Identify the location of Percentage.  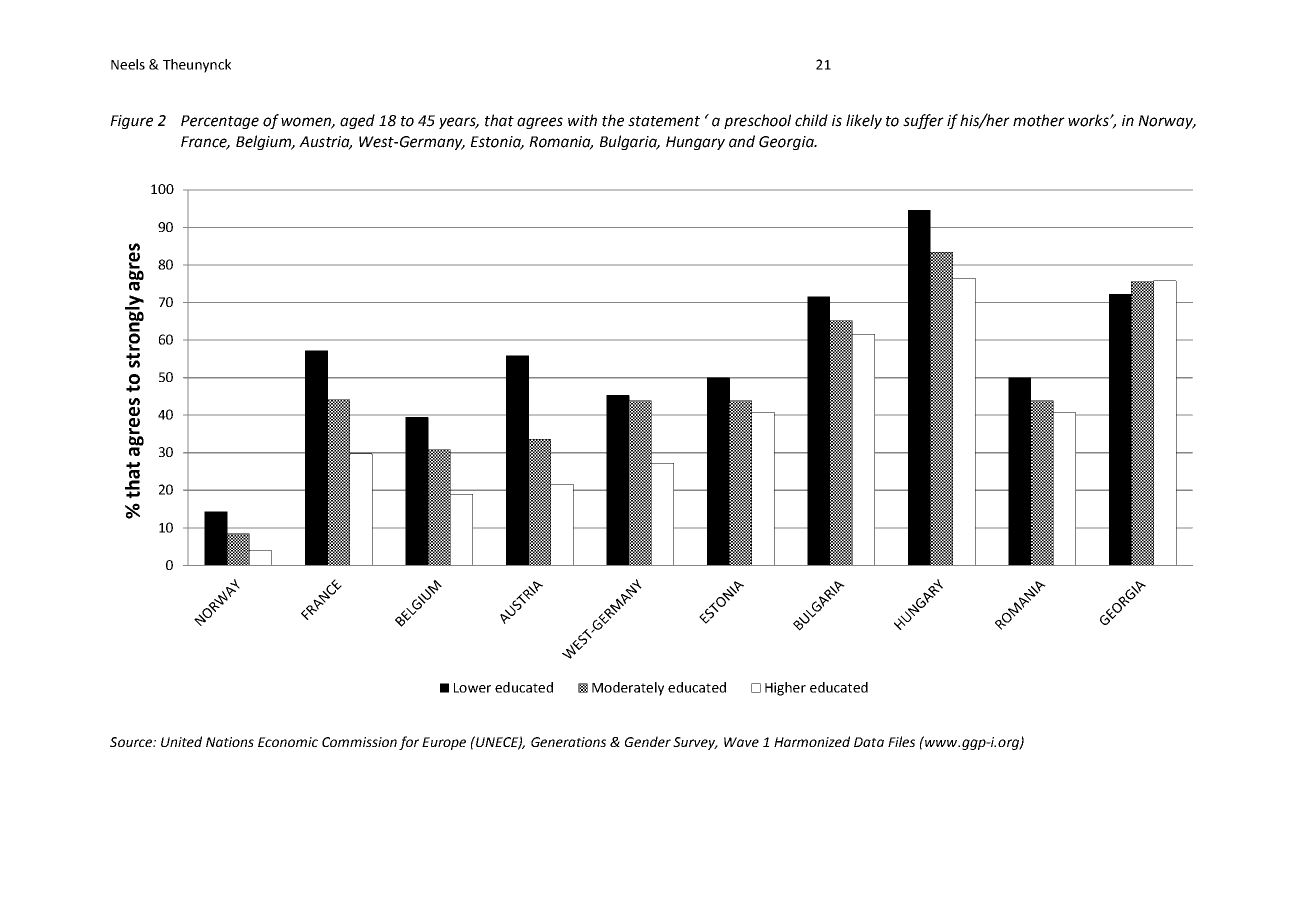
(220, 122).
